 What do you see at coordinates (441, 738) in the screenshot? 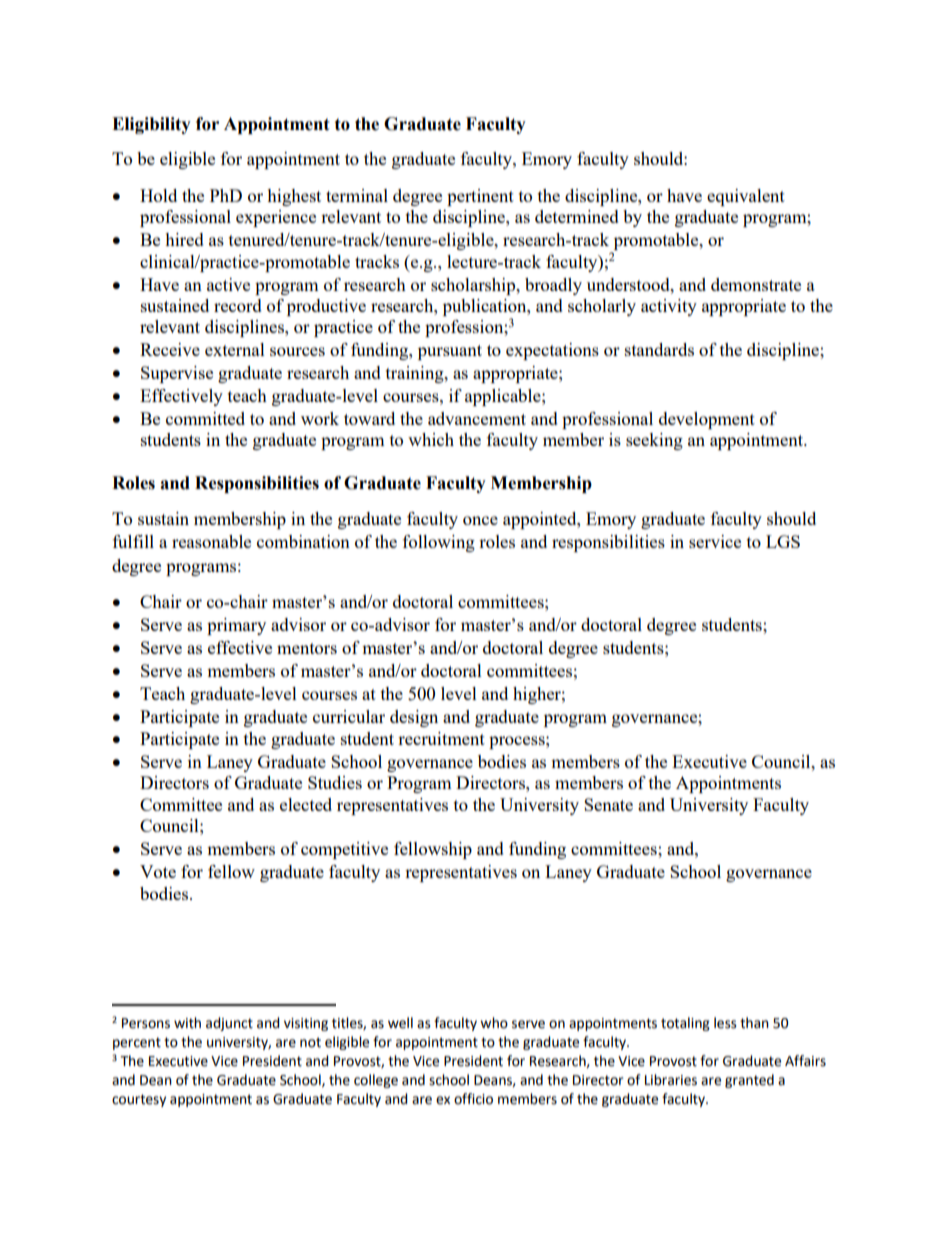
I see `recruitment` at bounding box center [441, 738].
